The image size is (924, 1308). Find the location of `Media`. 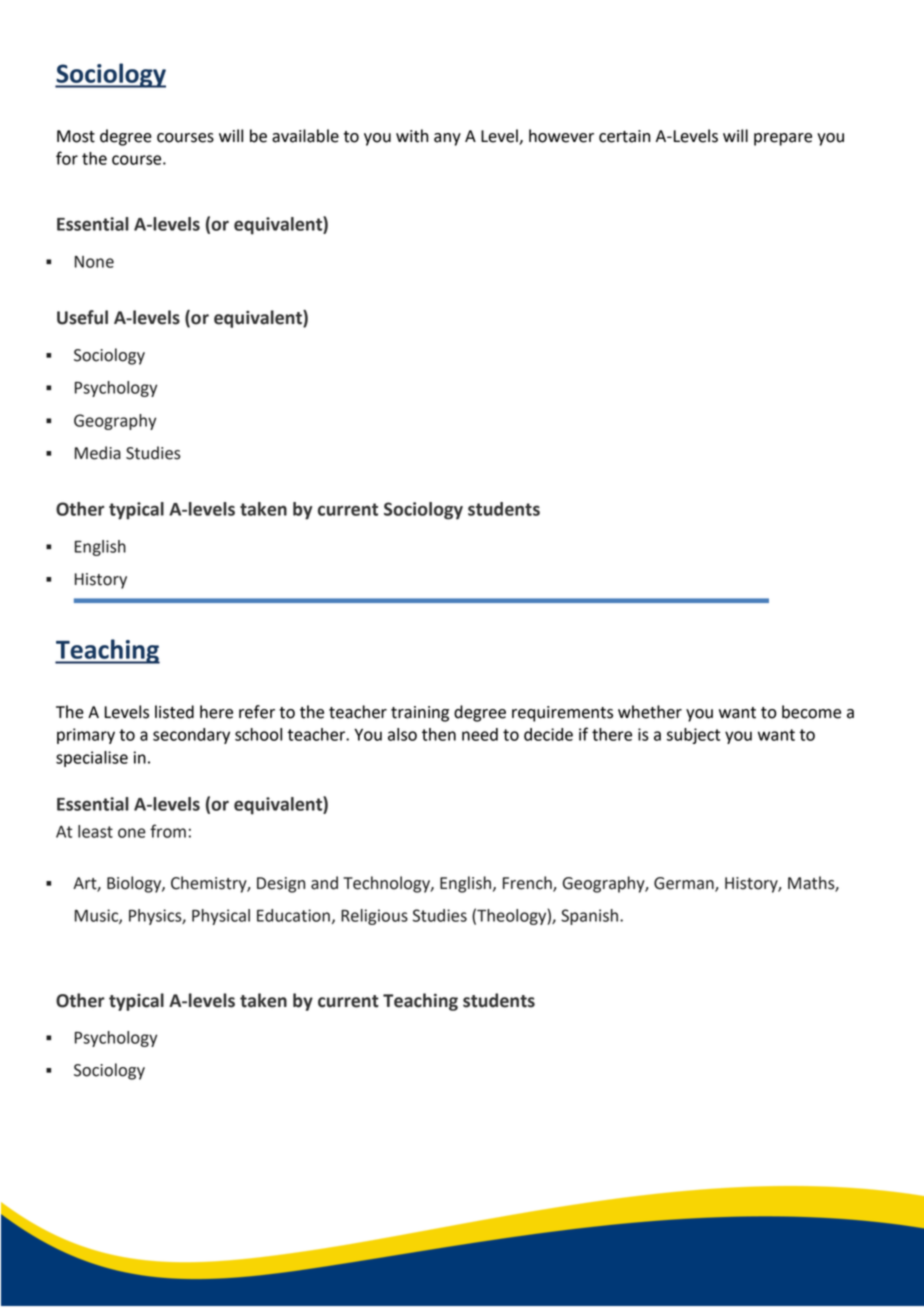

Media is located at coordinates (98, 453).
